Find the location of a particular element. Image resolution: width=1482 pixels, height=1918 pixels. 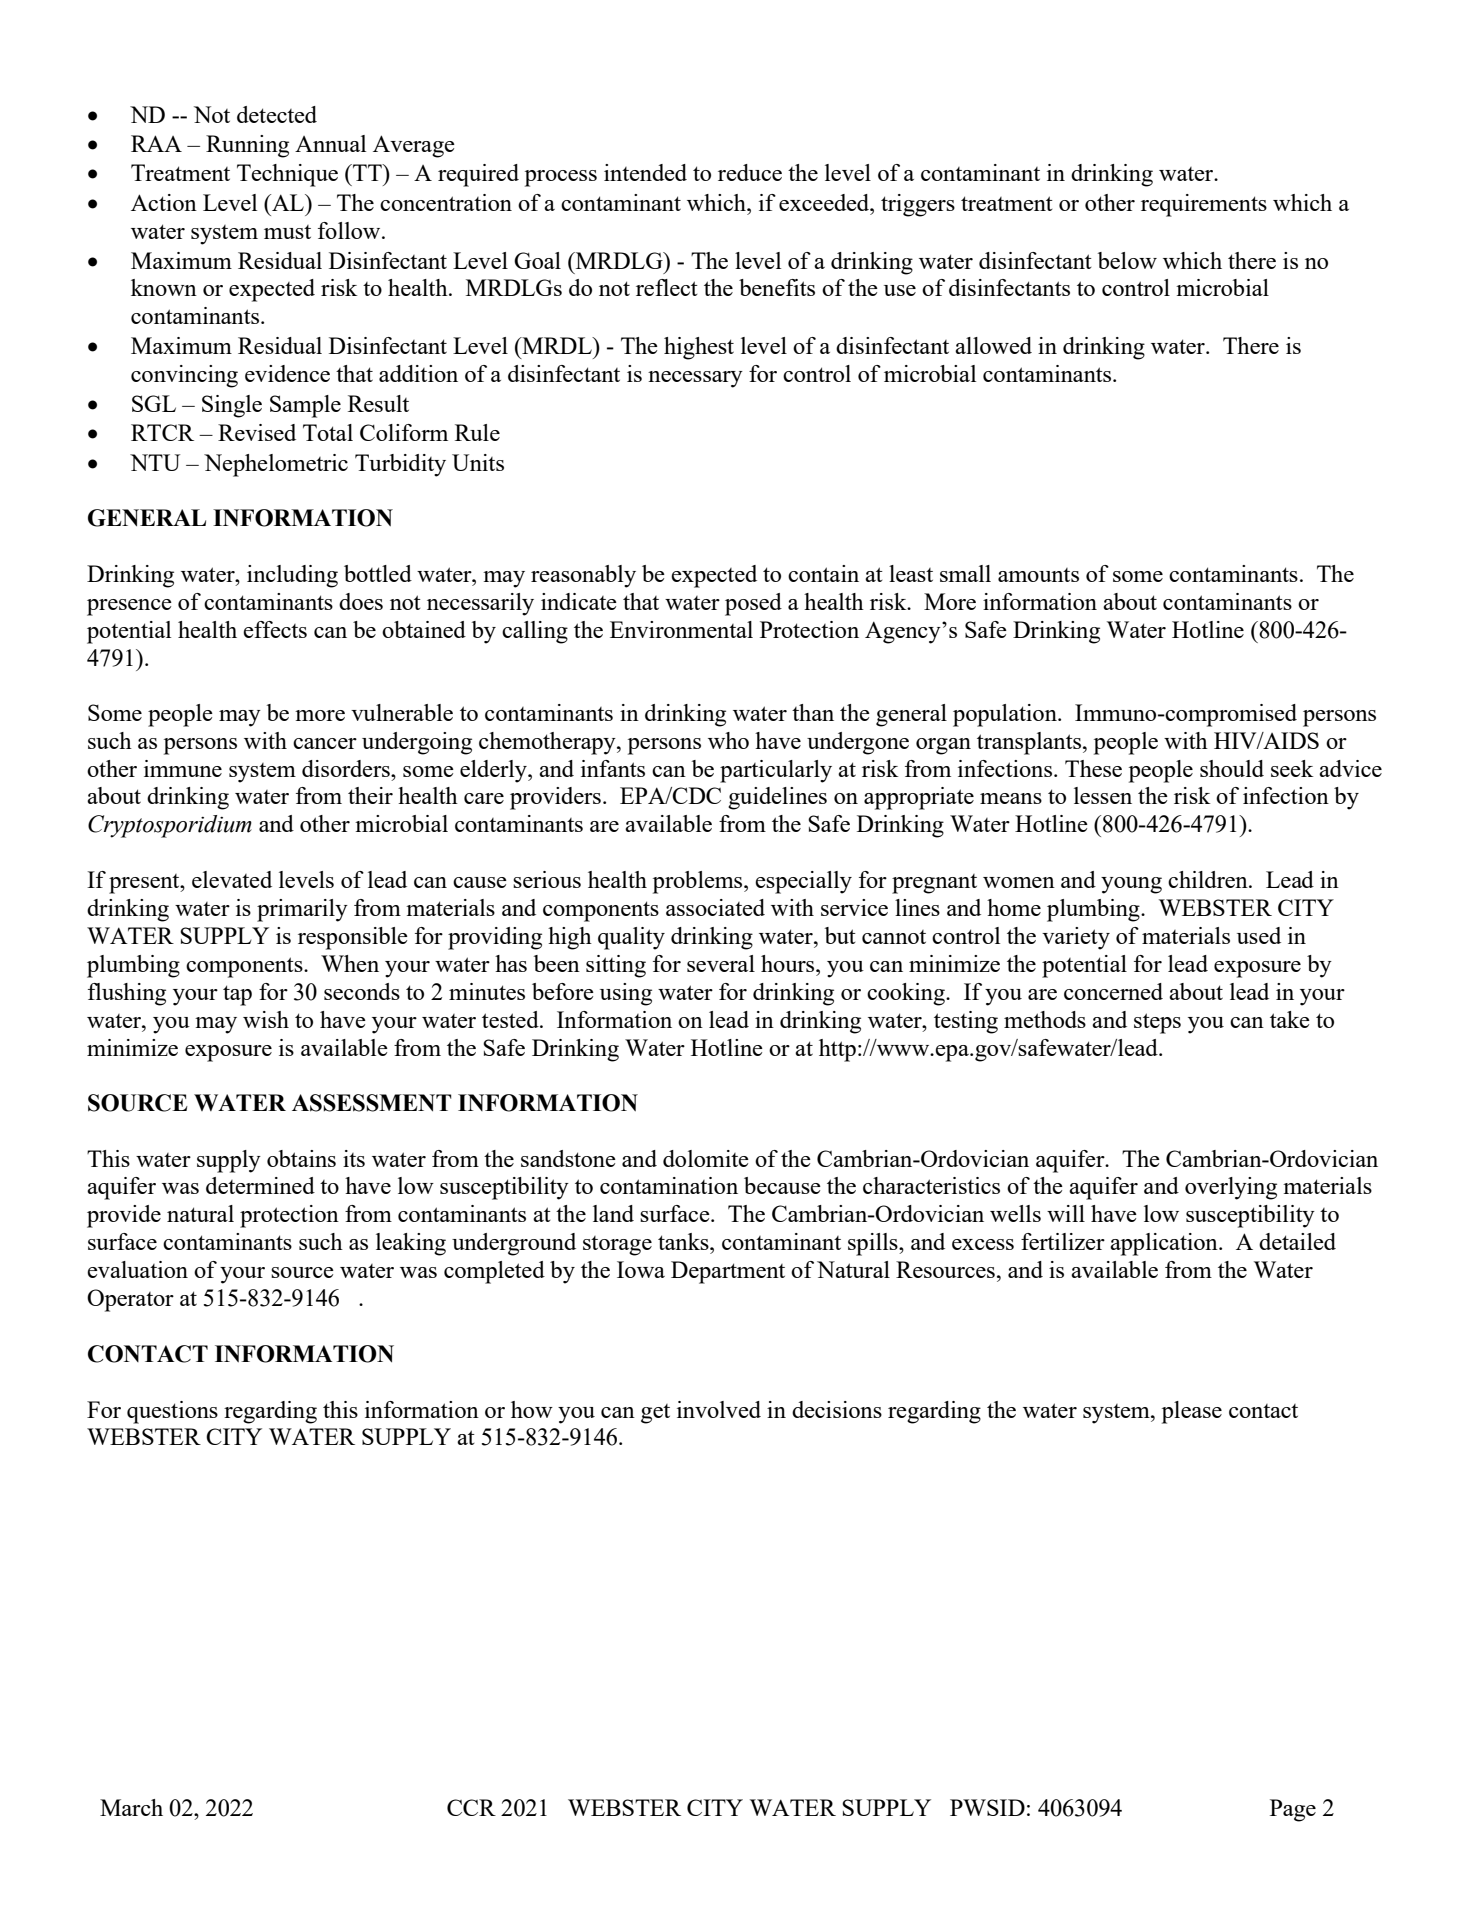

requirements is located at coordinates (1204, 205).
